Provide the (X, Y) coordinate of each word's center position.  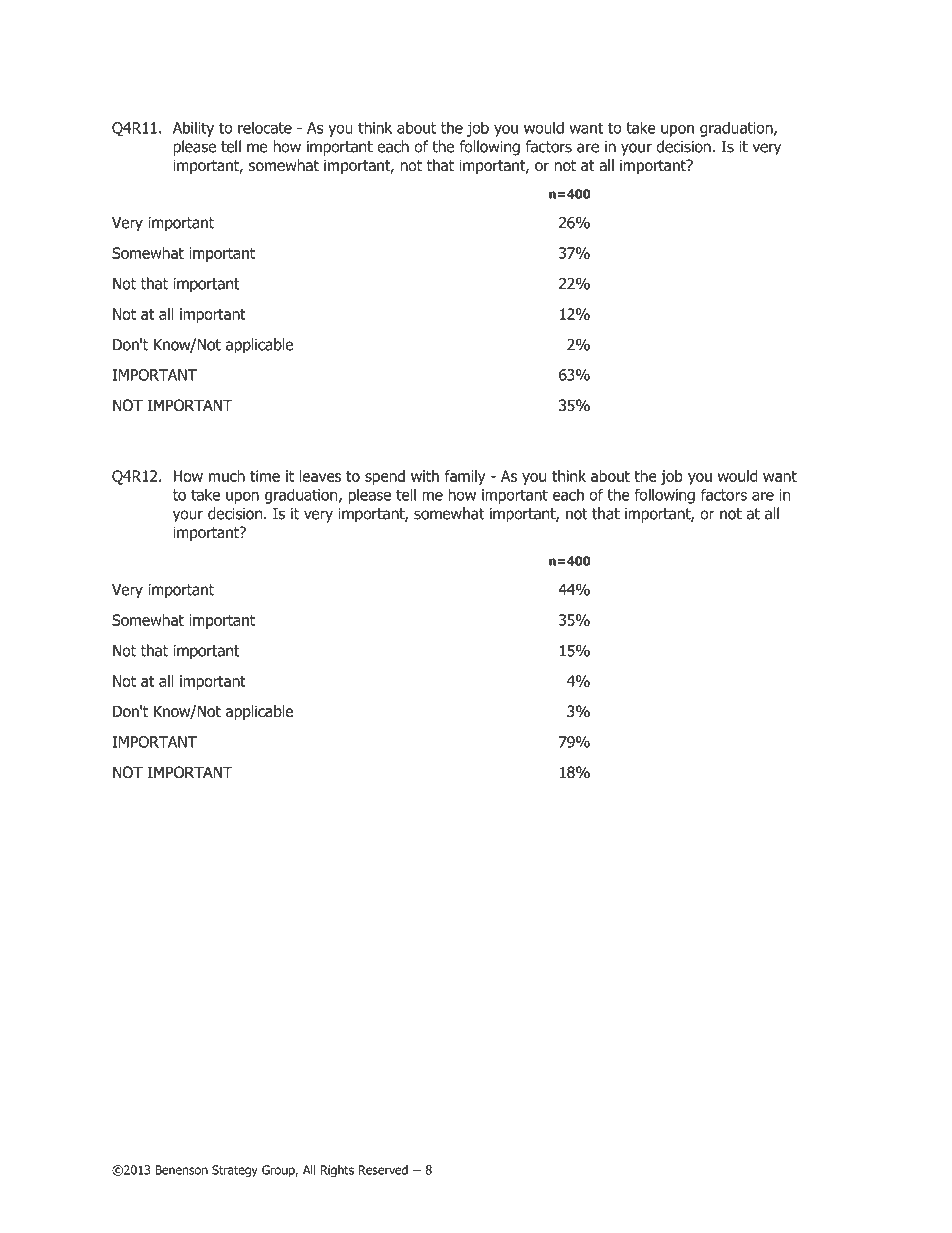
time (265, 476)
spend (385, 477)
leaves (320, 476)
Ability (193, 129)
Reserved (383, 1170)
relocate (265, 127)
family (465, 477)
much (227, 476)
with (425, 476)
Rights (337, 1171)
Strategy (235, 1171)
